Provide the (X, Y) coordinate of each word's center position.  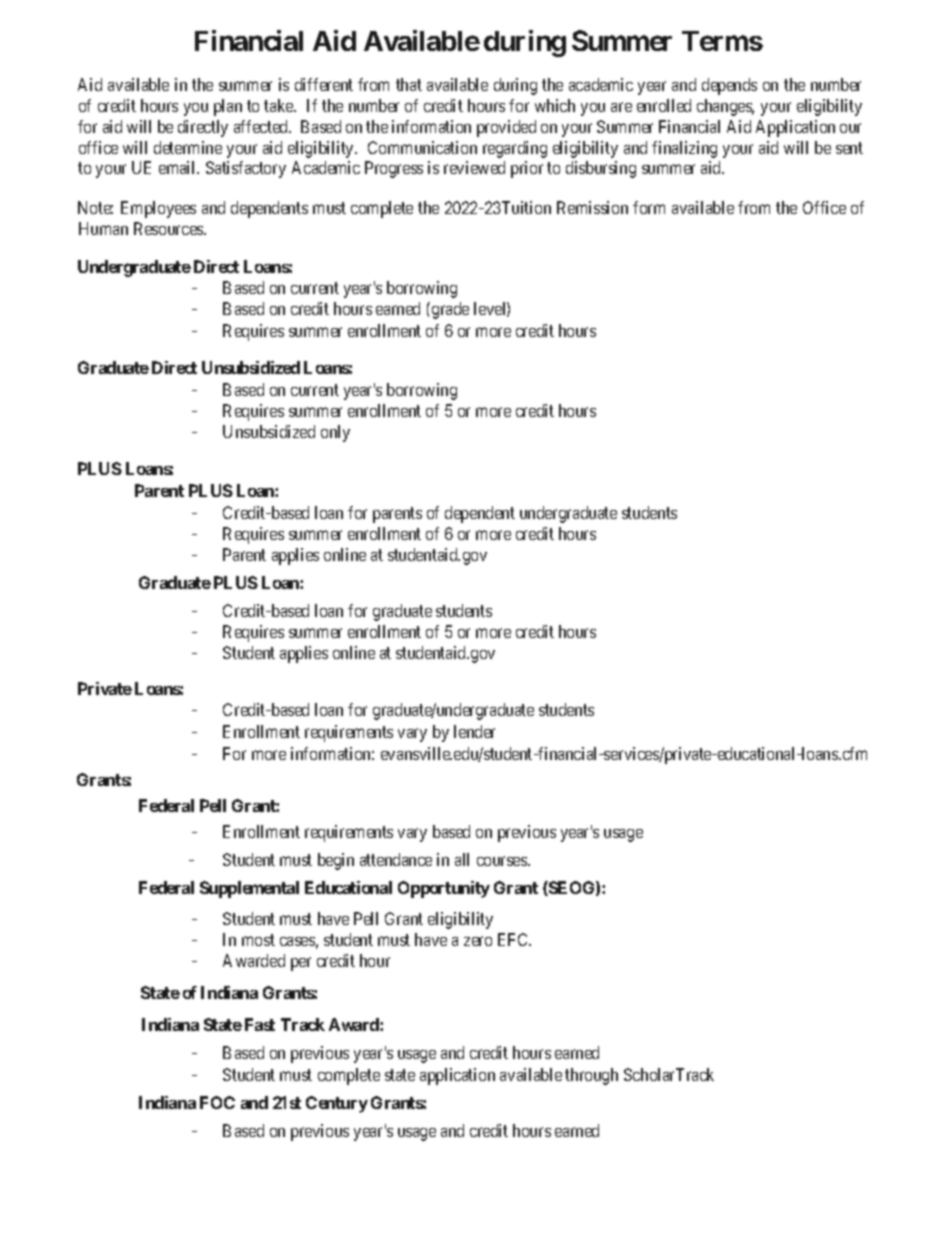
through (591, 1076)
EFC (514, 939)
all (462, 859)
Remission (592, 207)
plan (228, 107)
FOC (217, 1102)
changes (725, 107)
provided (506, 128)
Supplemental (249, 889)
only (335, 433)
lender (474, 731)
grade (450, 310)
